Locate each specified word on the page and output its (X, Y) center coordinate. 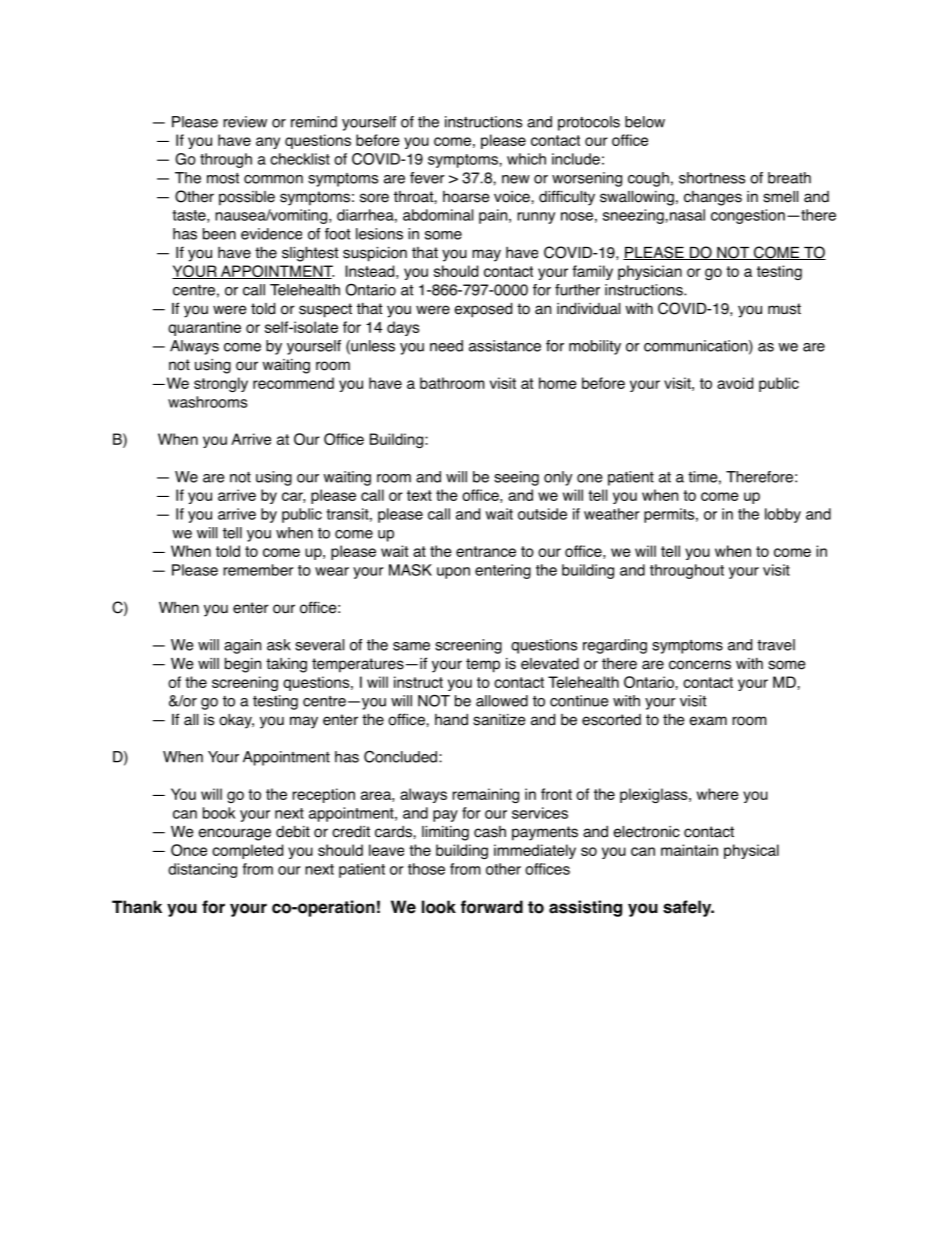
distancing (202, 870)
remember (258, 570)
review (245, 122)
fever (427, 178)
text (419, 495)
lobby (783, 515)
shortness (712, 178)
